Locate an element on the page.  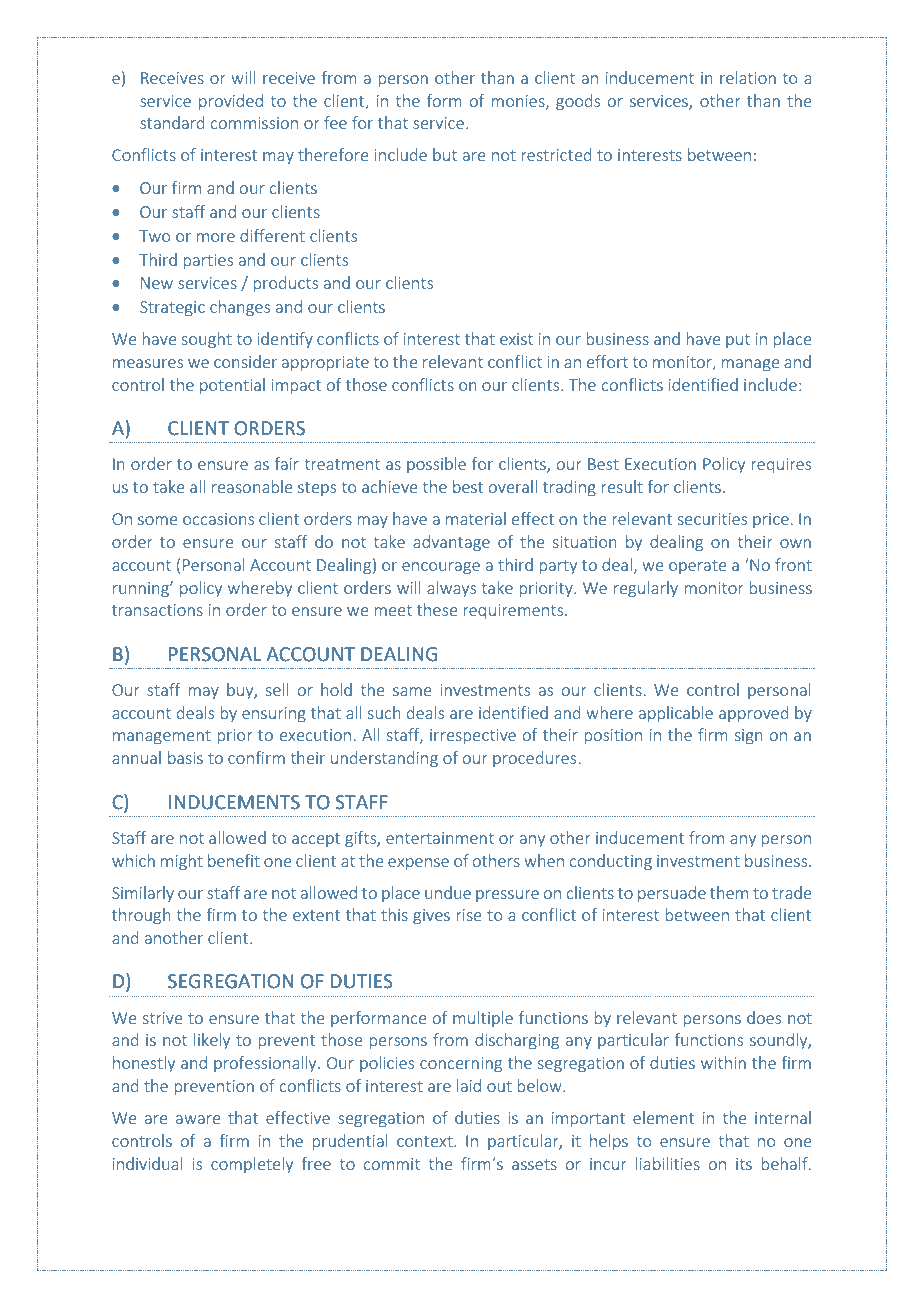
provided is located at coordinates (231, 102).
